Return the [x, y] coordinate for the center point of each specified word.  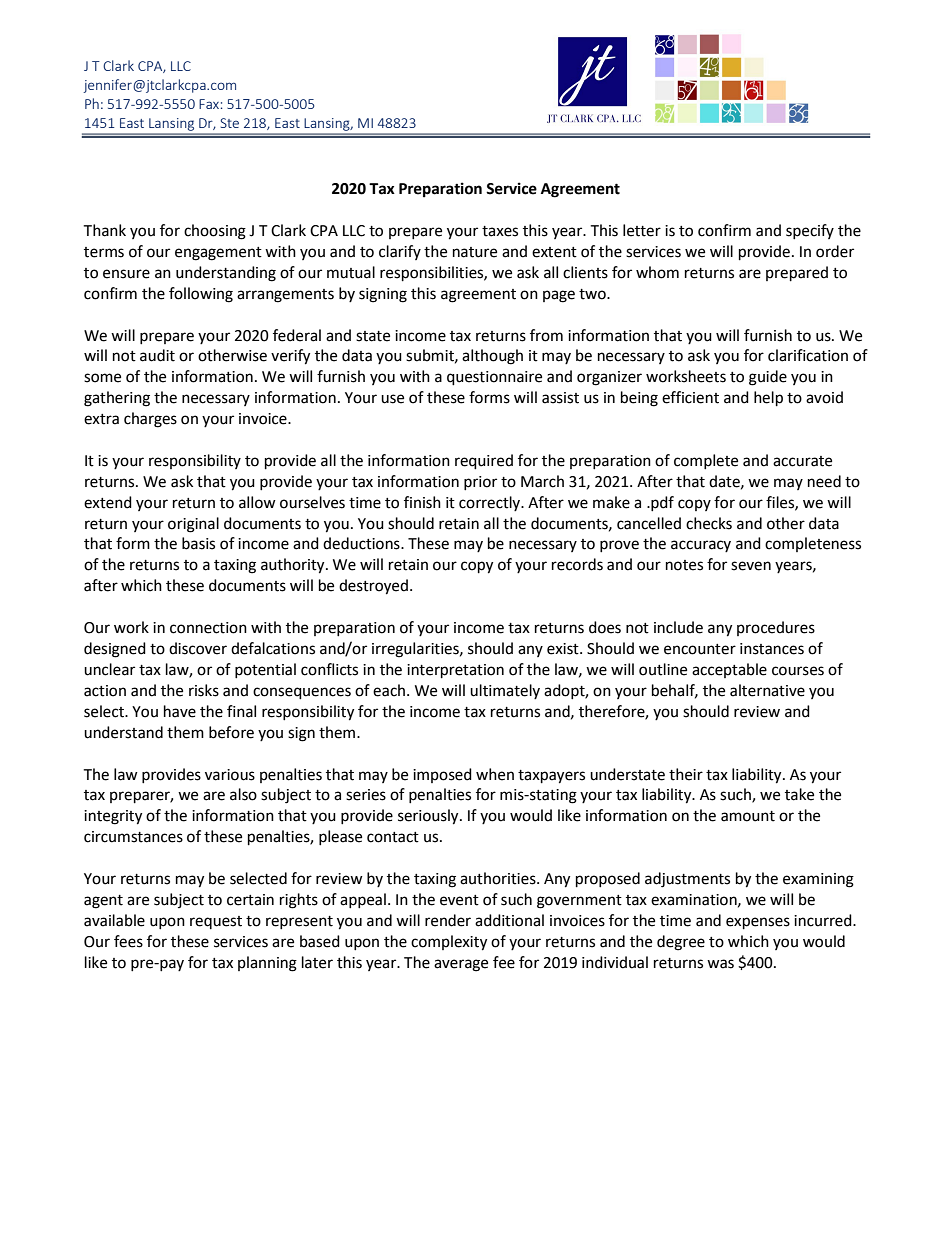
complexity [449, 943]
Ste [230, 123]
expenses [758, 923]
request [216, 922]
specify [810, 231]
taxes [500, 231]
